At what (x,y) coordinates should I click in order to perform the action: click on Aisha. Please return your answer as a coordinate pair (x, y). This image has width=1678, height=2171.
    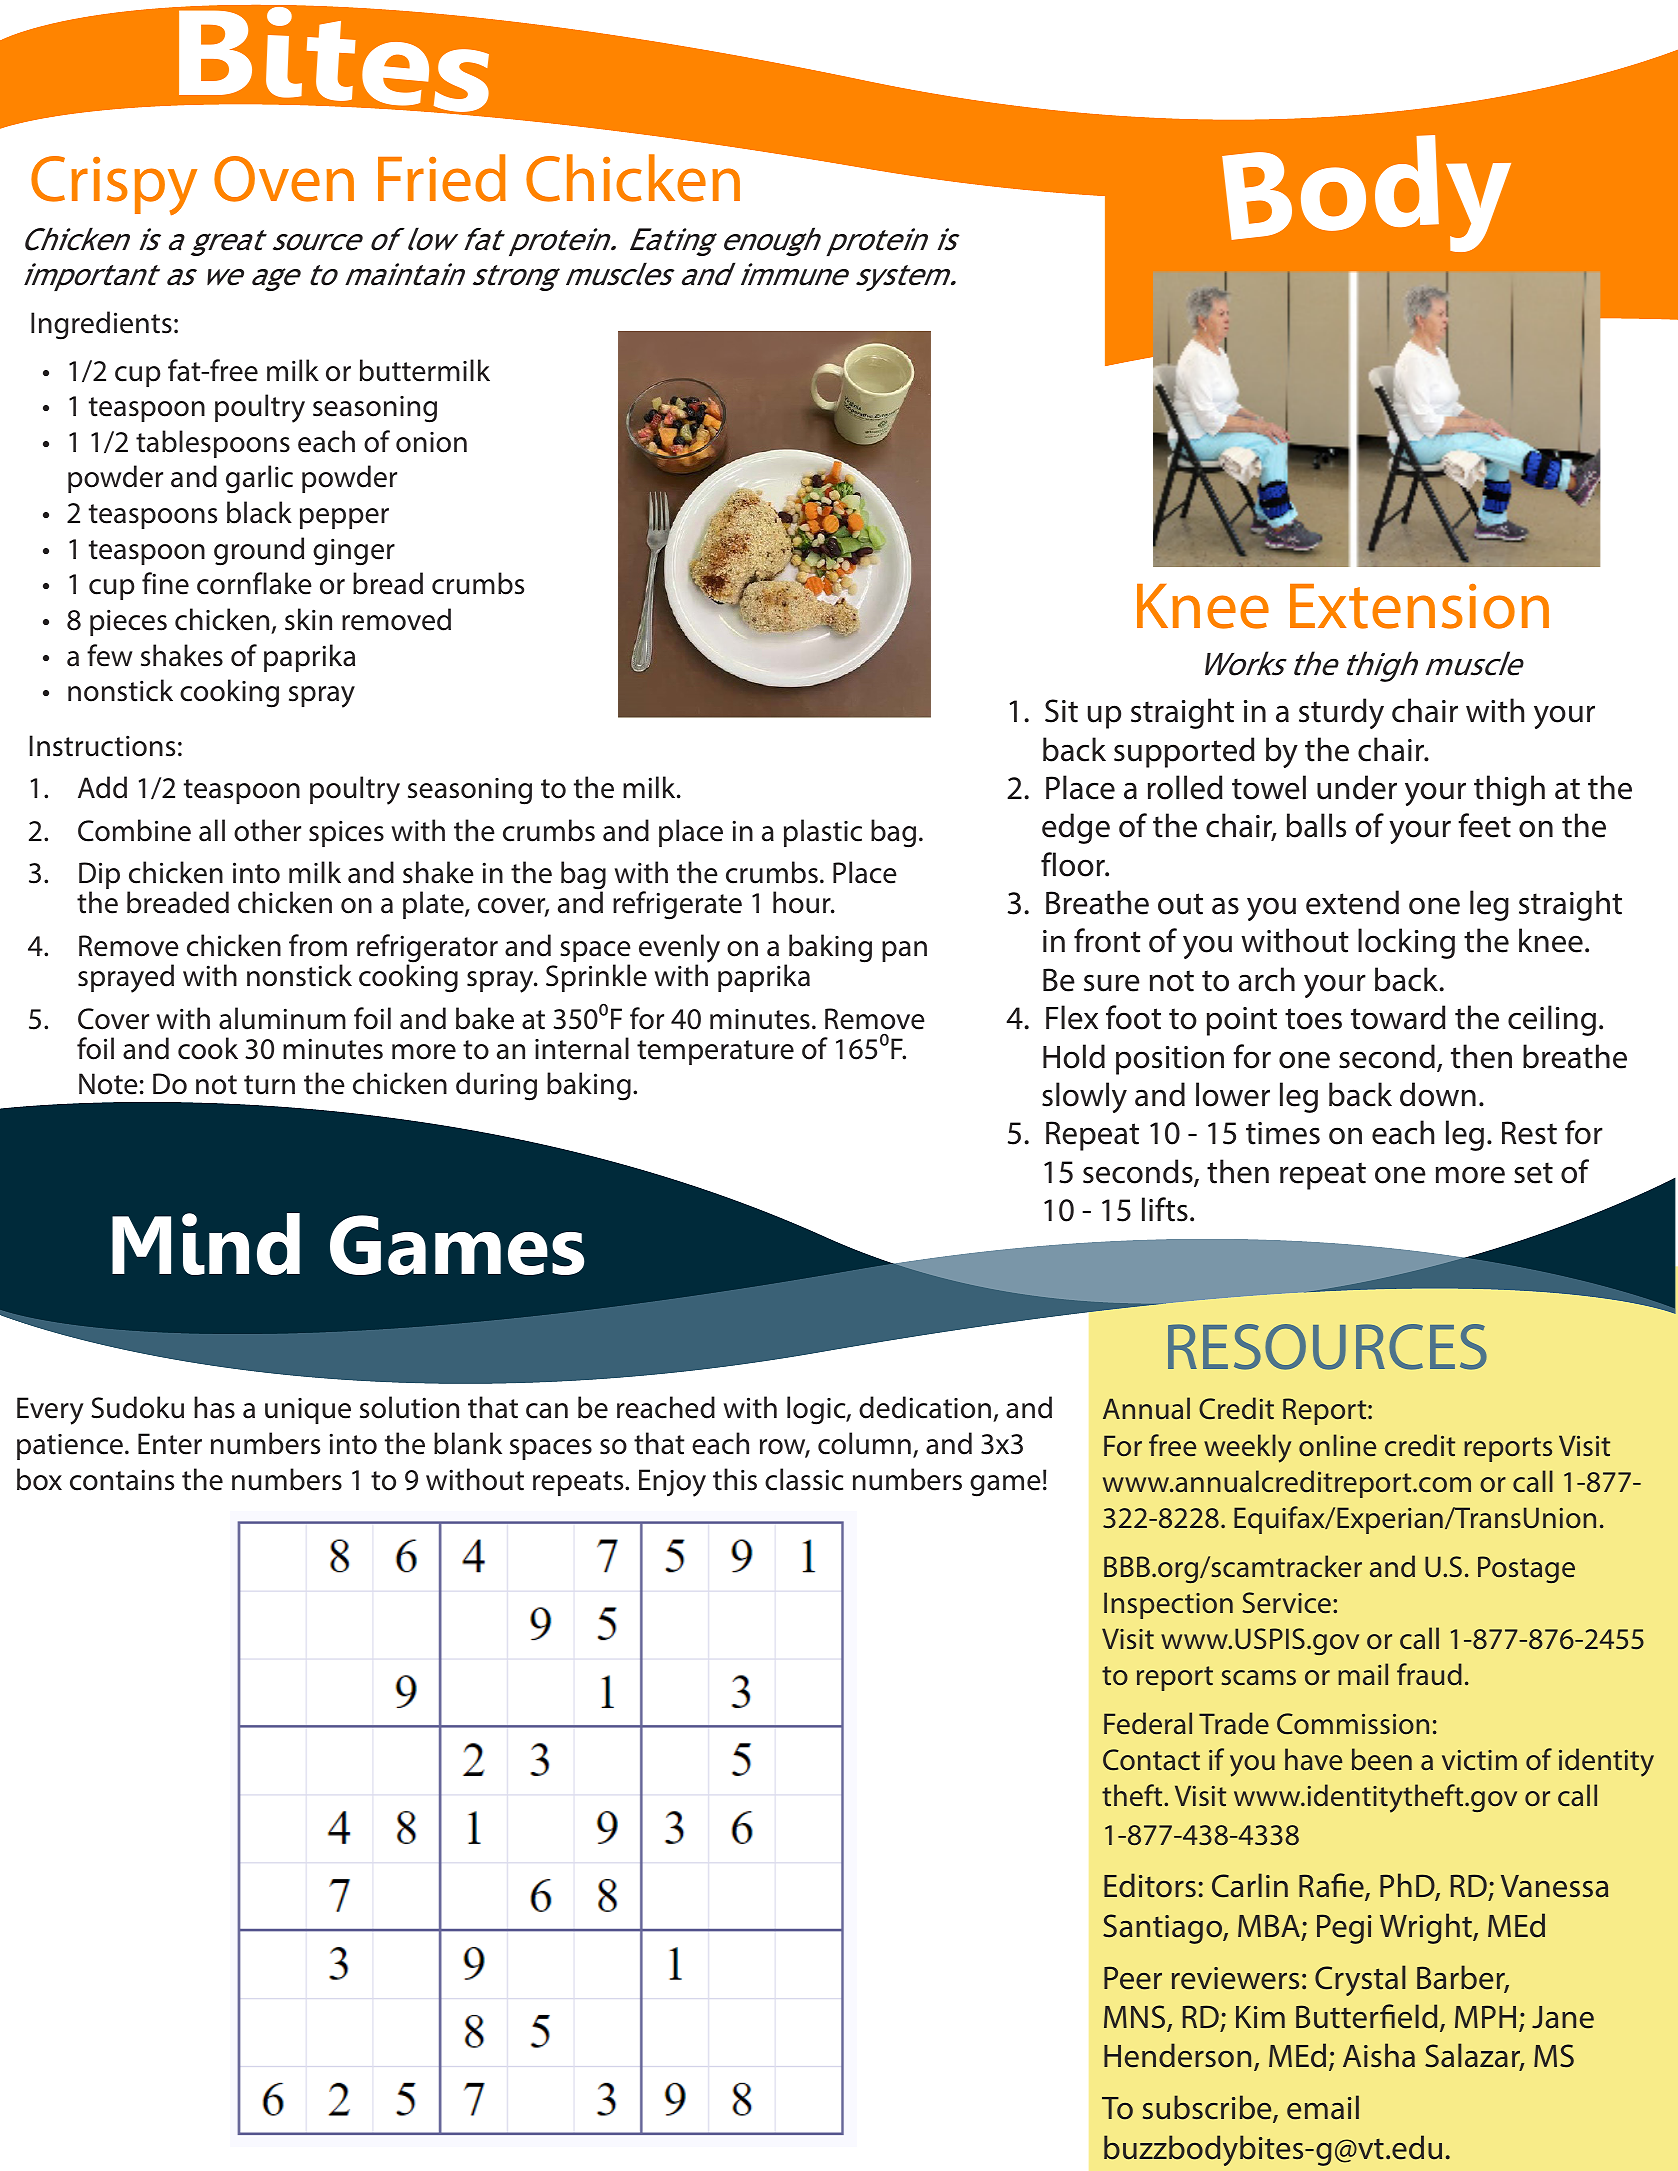
    Looking at the image, I should click on (1379, 2055).
